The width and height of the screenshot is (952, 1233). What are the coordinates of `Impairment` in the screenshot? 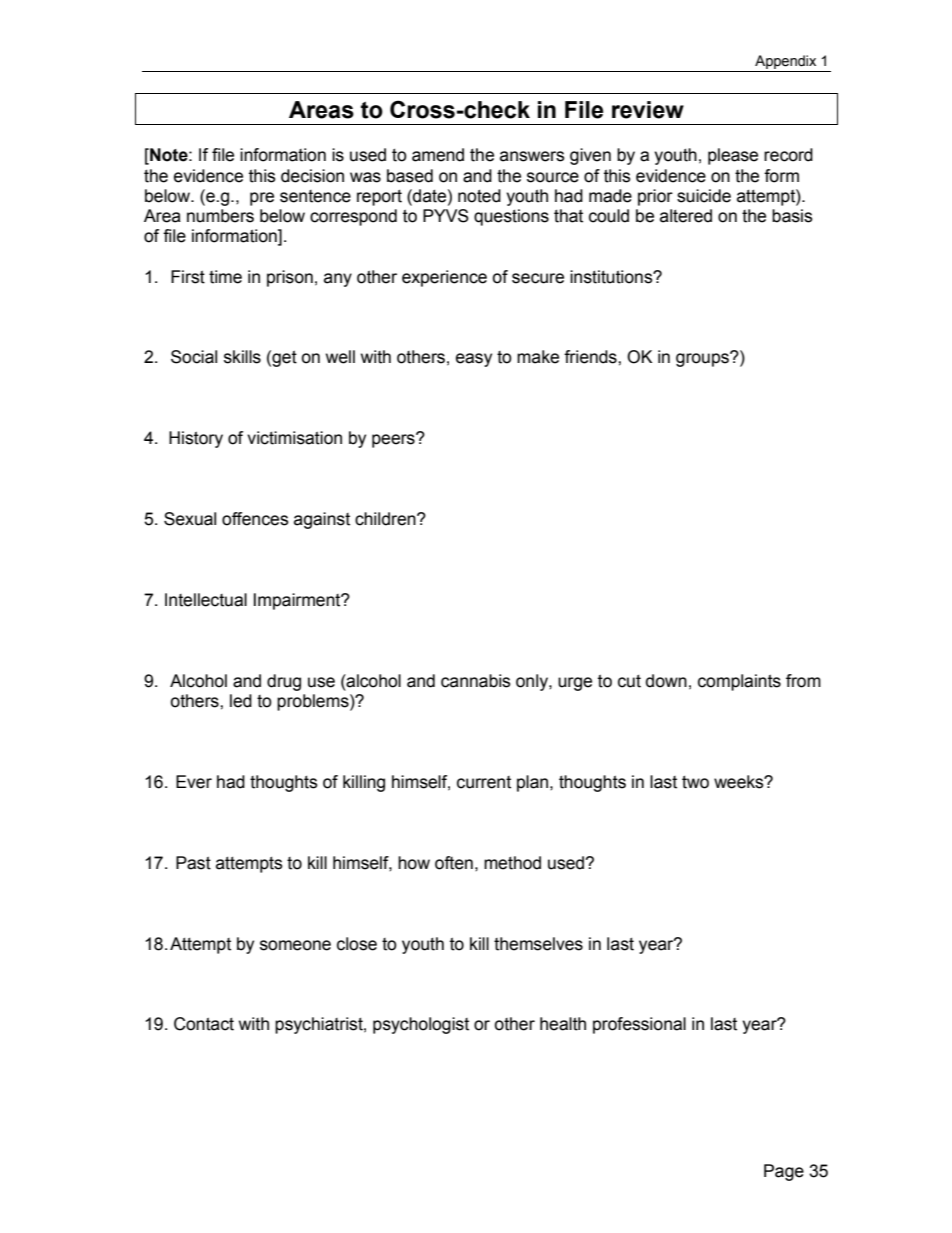 It's located at (298, 601).
